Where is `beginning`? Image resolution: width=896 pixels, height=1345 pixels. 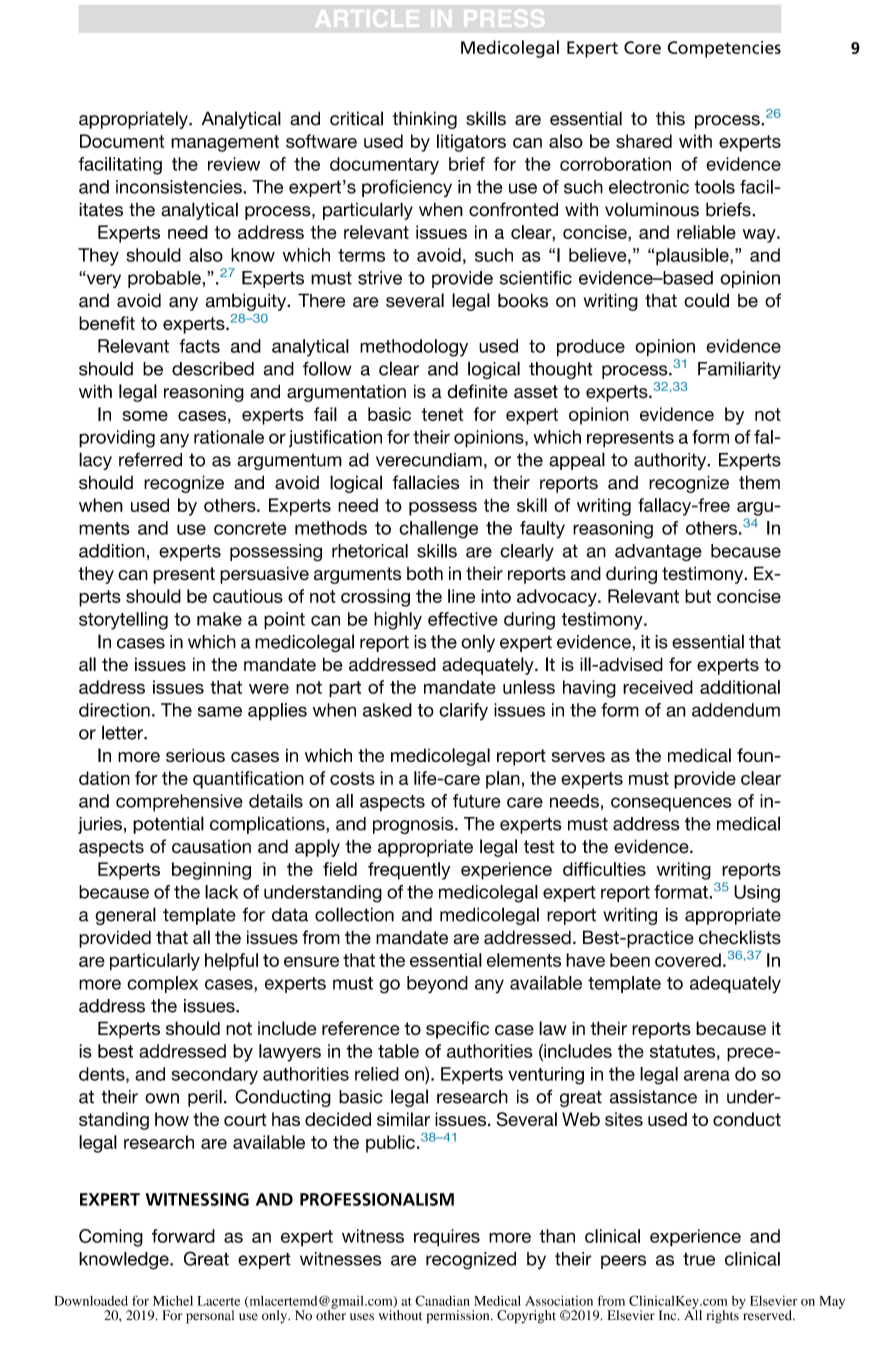
beginning is located at coordinates (211, 871).
